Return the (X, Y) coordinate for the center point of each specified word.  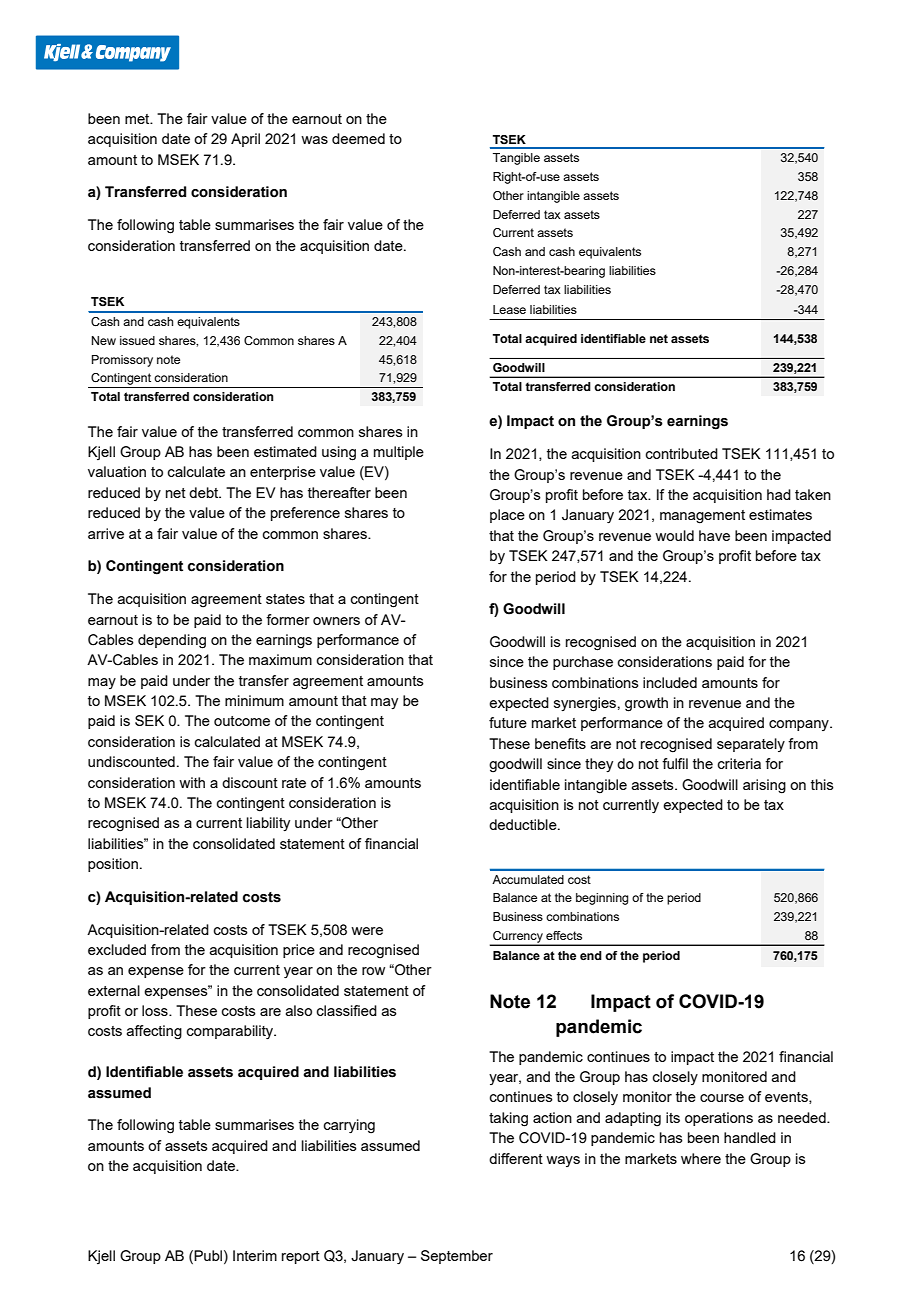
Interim (255, 1255)
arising (764, 786)
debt (205, 492)
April (245, 140)
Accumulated (528, 879)
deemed (358, 138)
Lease (509, 309)
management (702, 517)
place (507, 516)
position (113, 865)
